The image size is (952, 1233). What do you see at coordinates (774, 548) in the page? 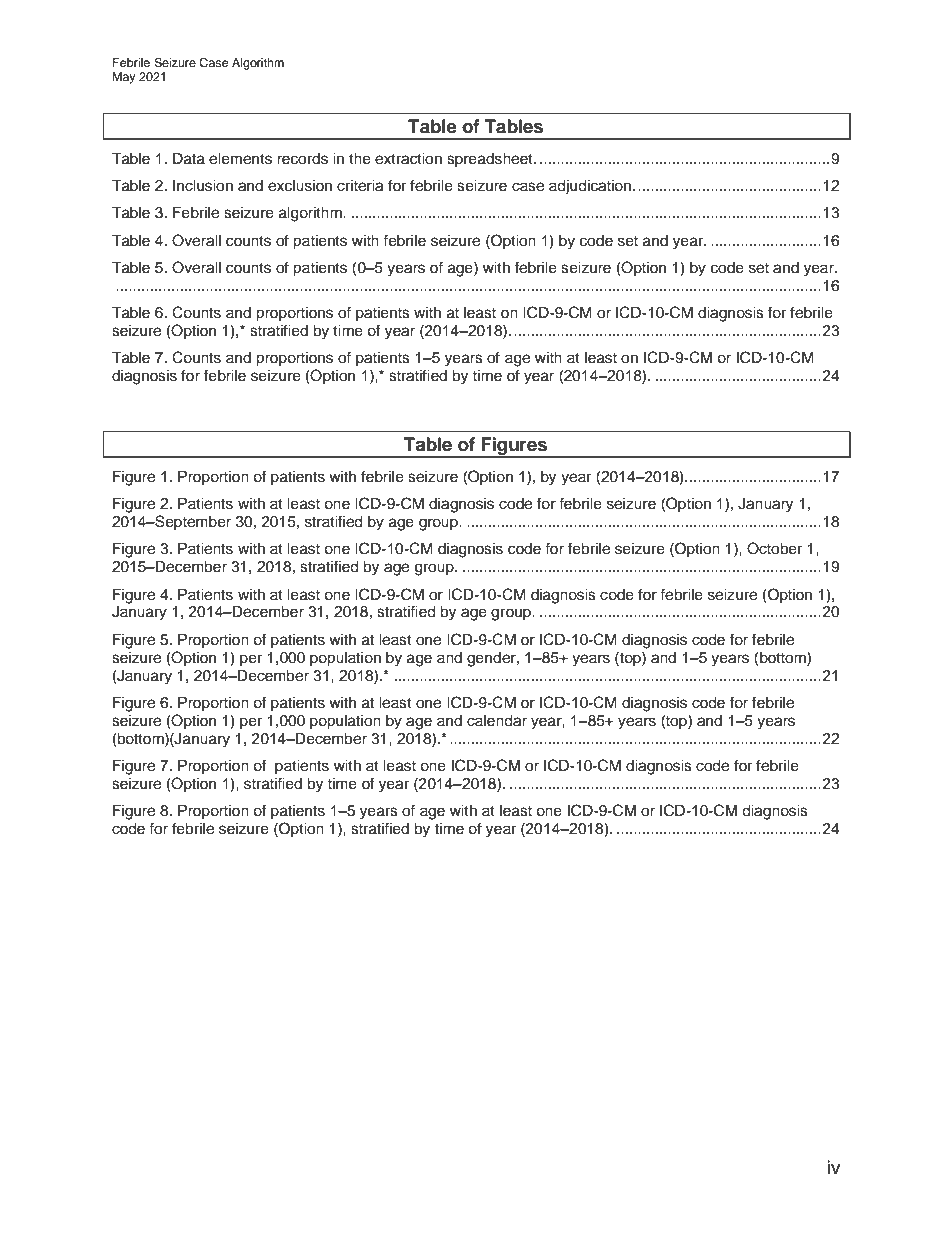
I see `October` at bounding box center [774, 548].
